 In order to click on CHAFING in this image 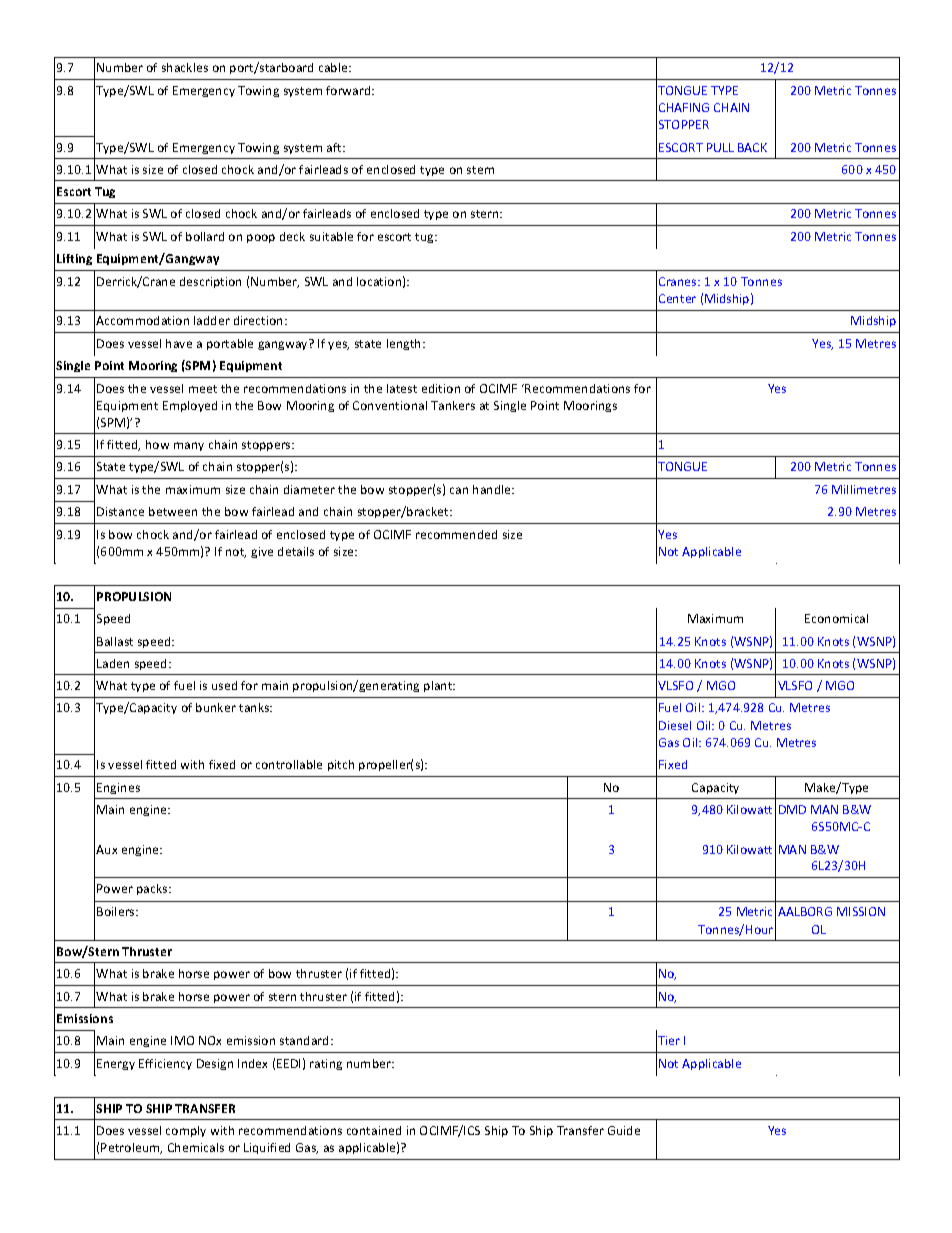, I will do `click(684, 107)`.
